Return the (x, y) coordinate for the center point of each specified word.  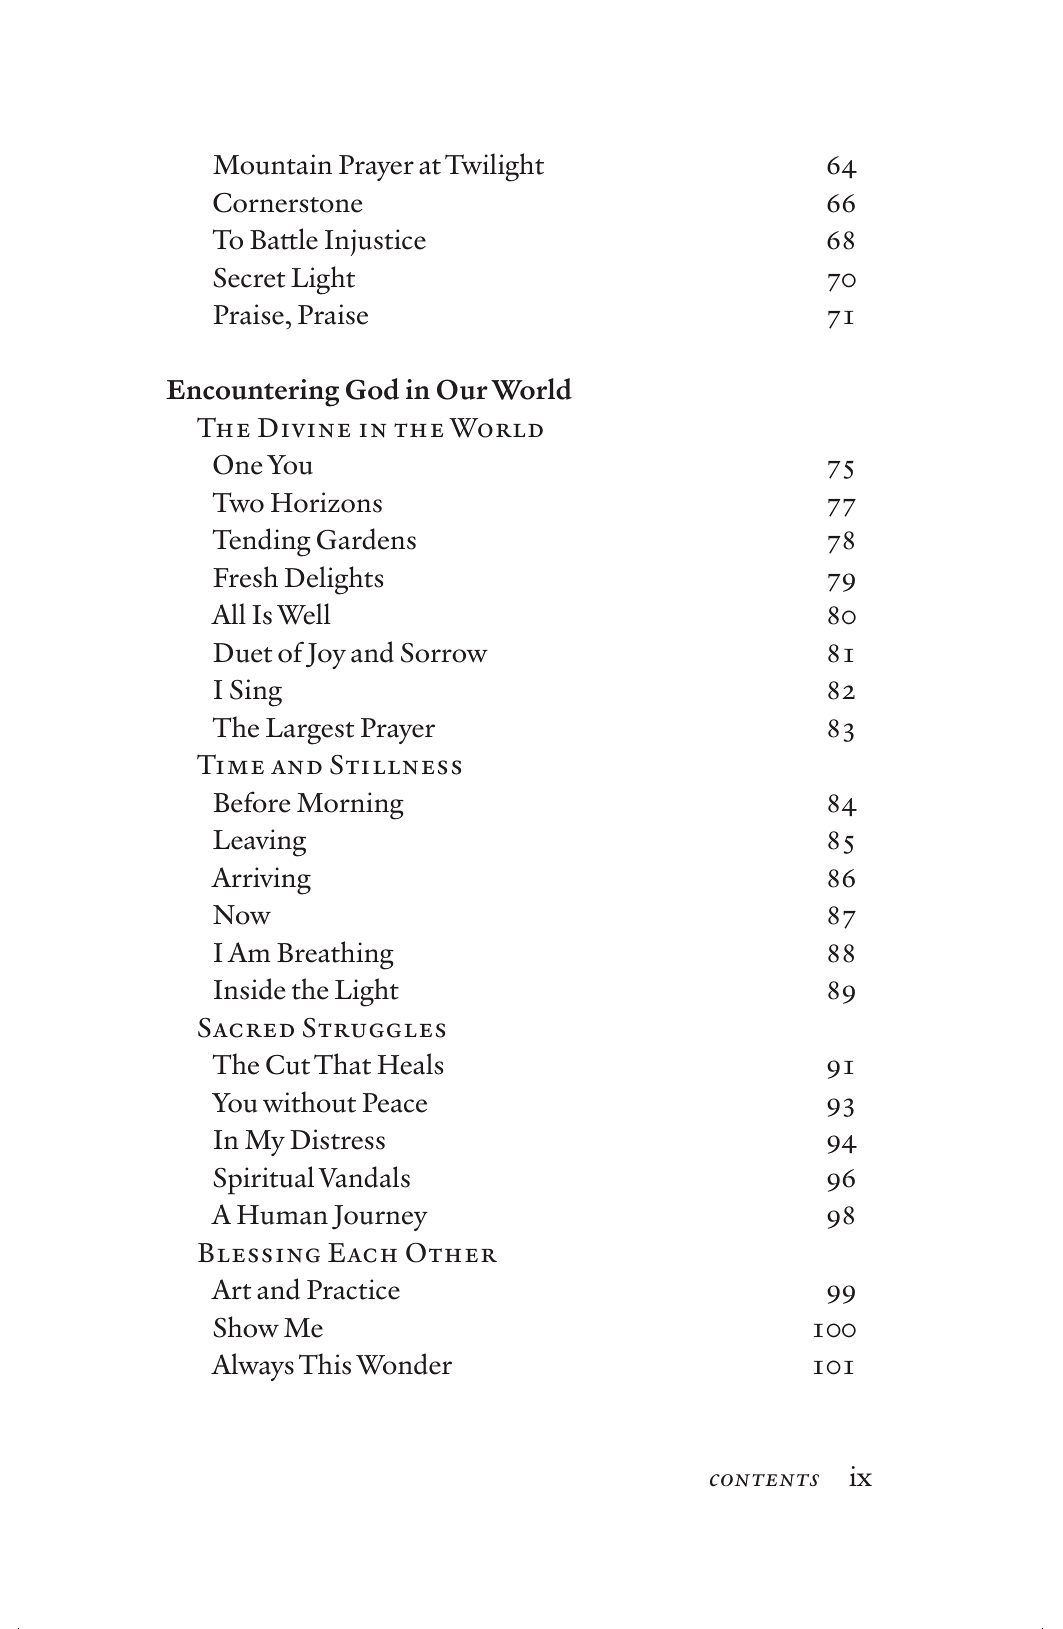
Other (451, 1252)
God (372, 389)
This (325, 1364)
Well (304, 614)
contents (764, 1480)
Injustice (375, 242)
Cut (288, 1064)
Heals (410, 1064)
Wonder (404, 1364)
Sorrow (444, 653)
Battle (284, 239)
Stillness (395, 764)
